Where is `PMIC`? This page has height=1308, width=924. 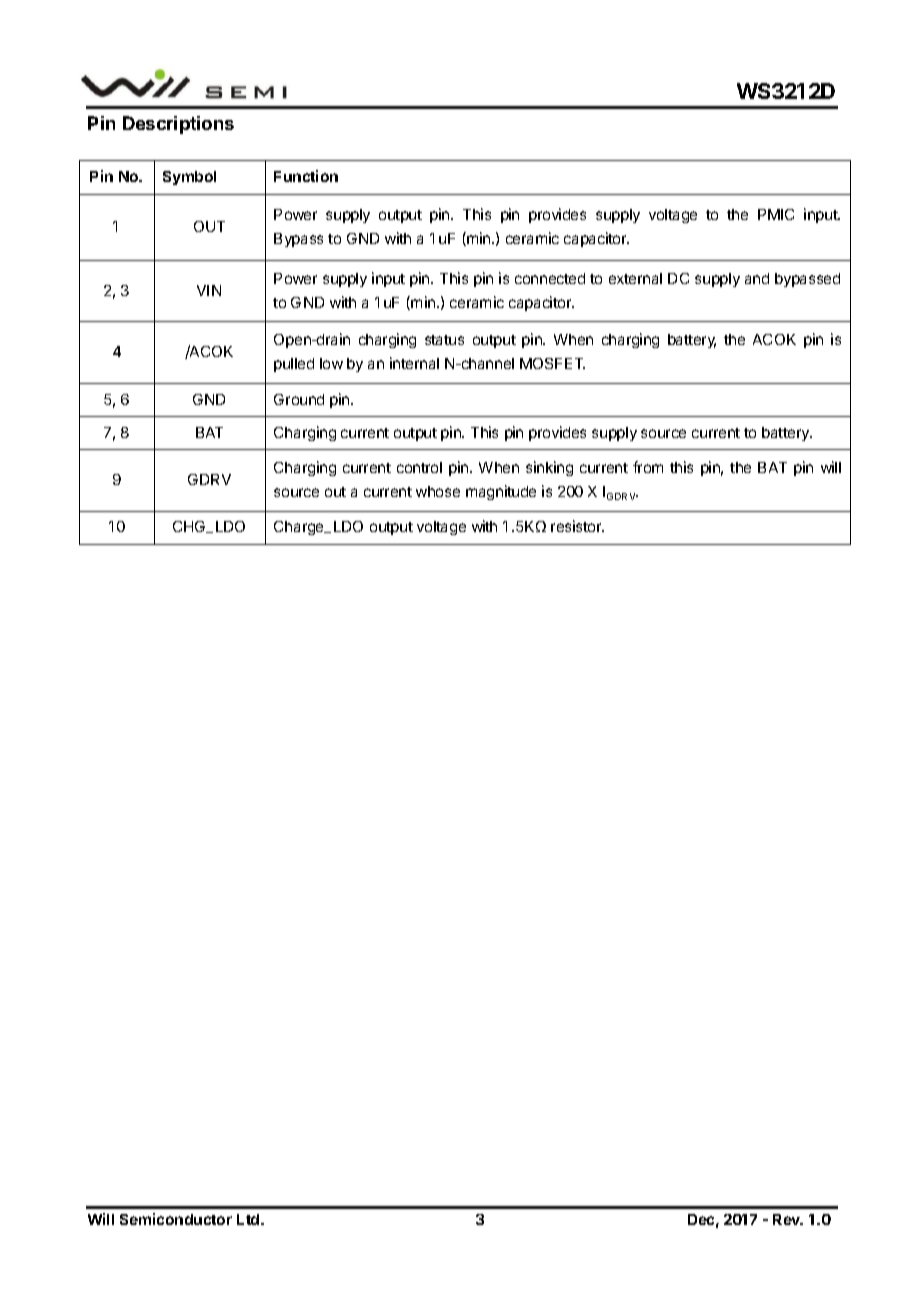
PMIC is located at coordinates (776, 214).
